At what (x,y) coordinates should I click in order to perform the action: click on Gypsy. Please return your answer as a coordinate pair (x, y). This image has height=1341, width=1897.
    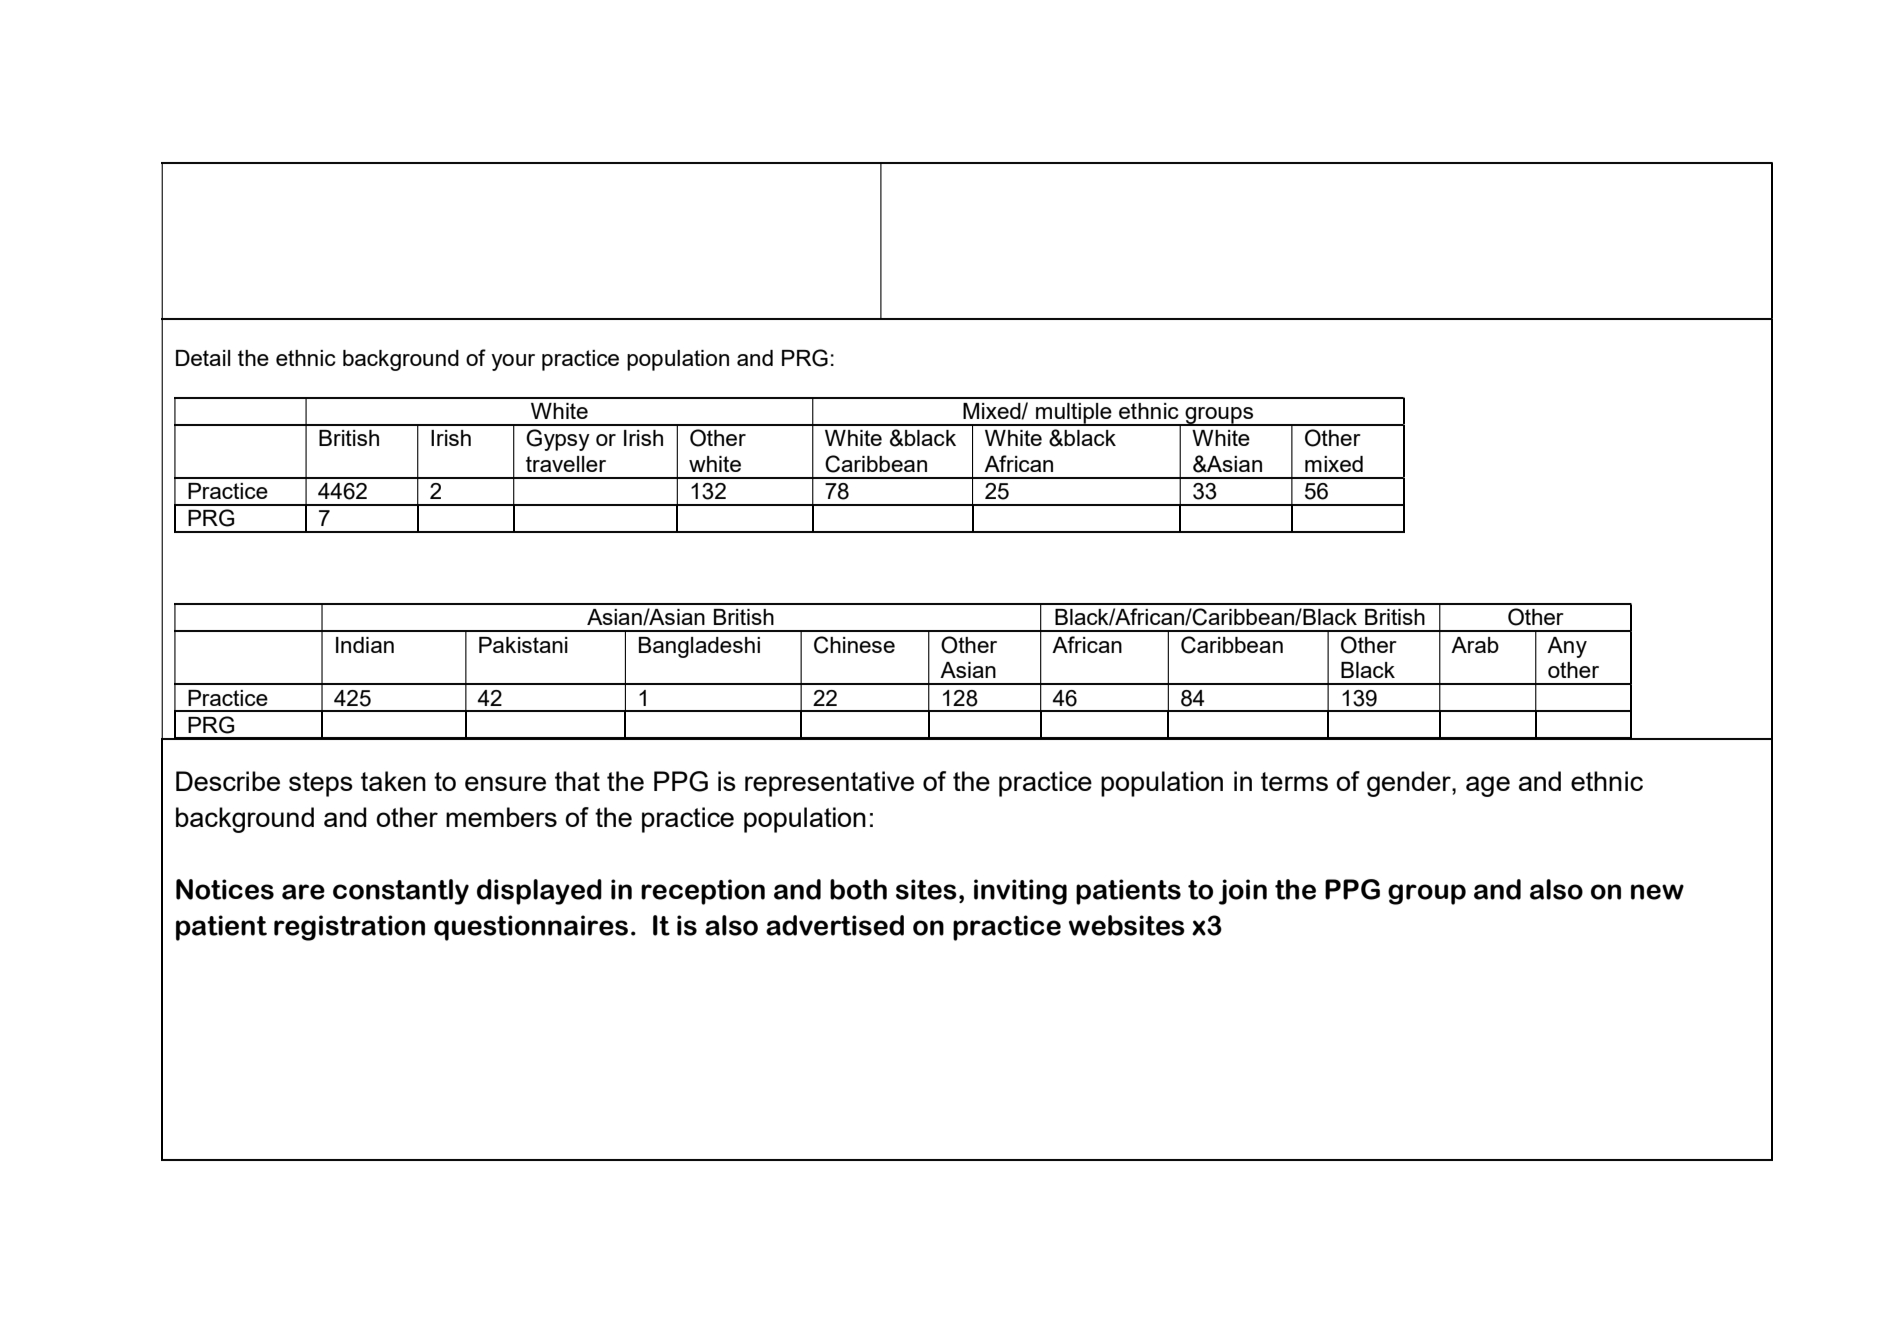
    Looking at the image, I should click on (558, 440).
